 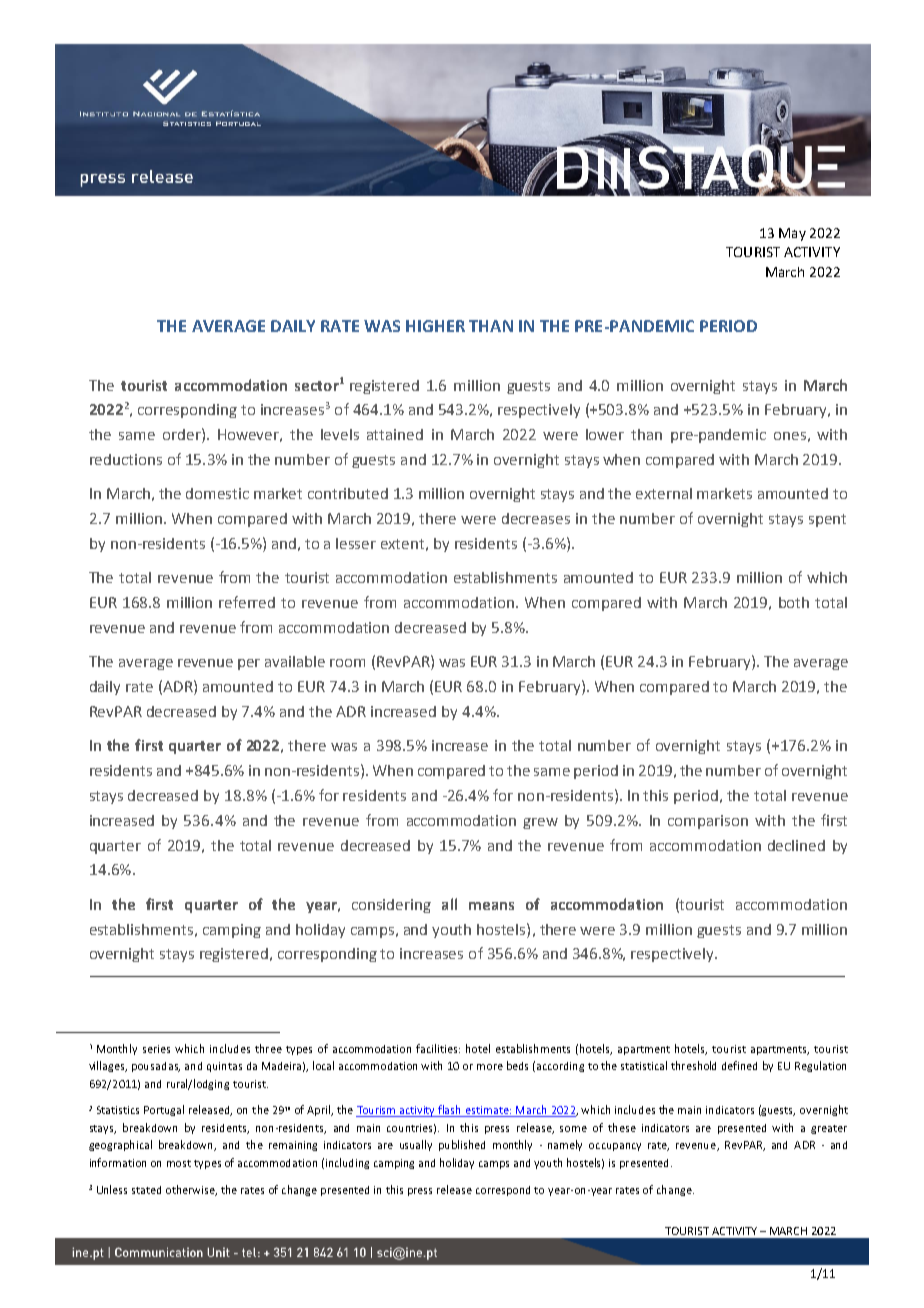 I want to click on series, so click(x=156, y=1049).
